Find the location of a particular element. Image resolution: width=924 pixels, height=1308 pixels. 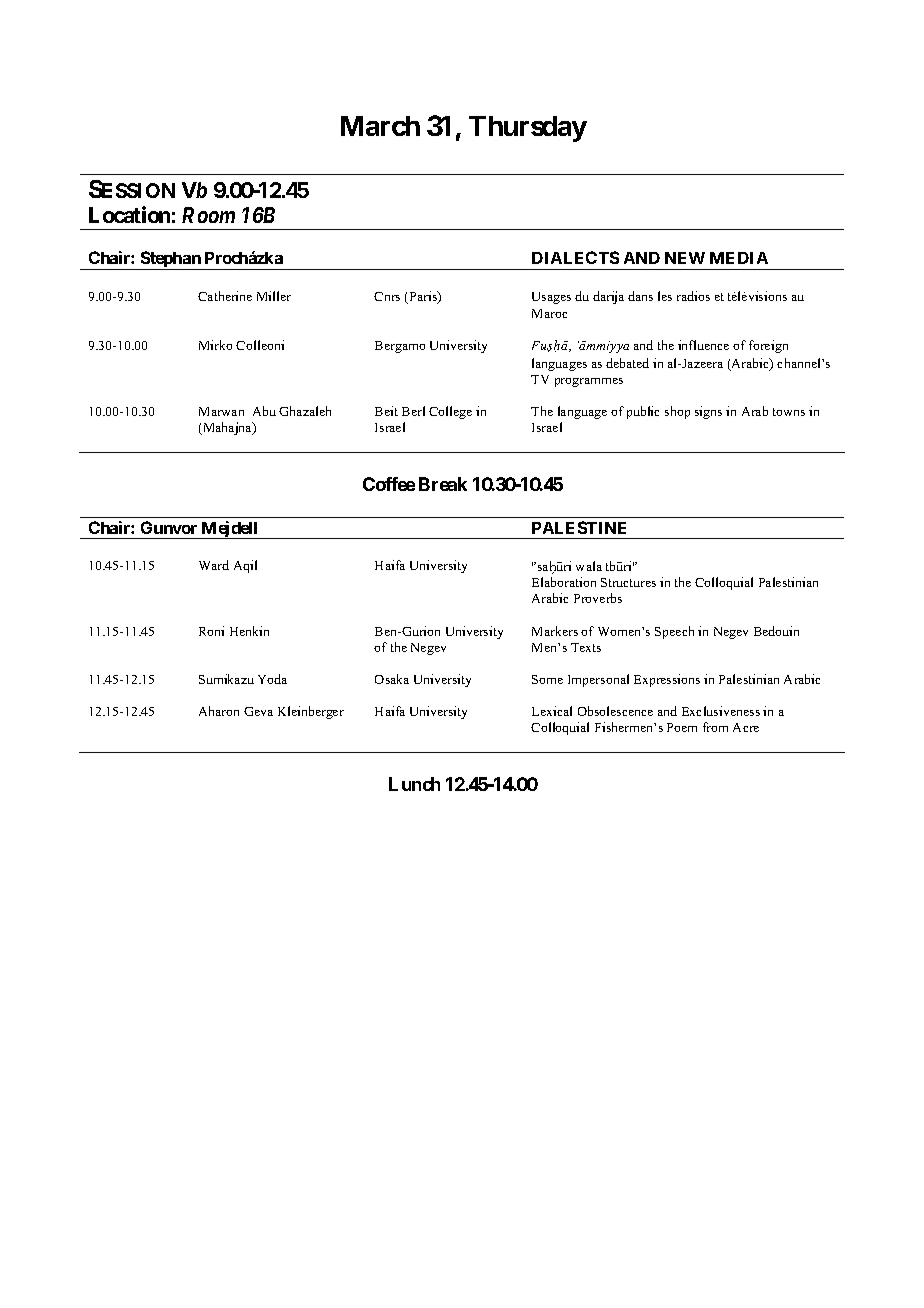

Aharon is located at coordinates (219, 711).
